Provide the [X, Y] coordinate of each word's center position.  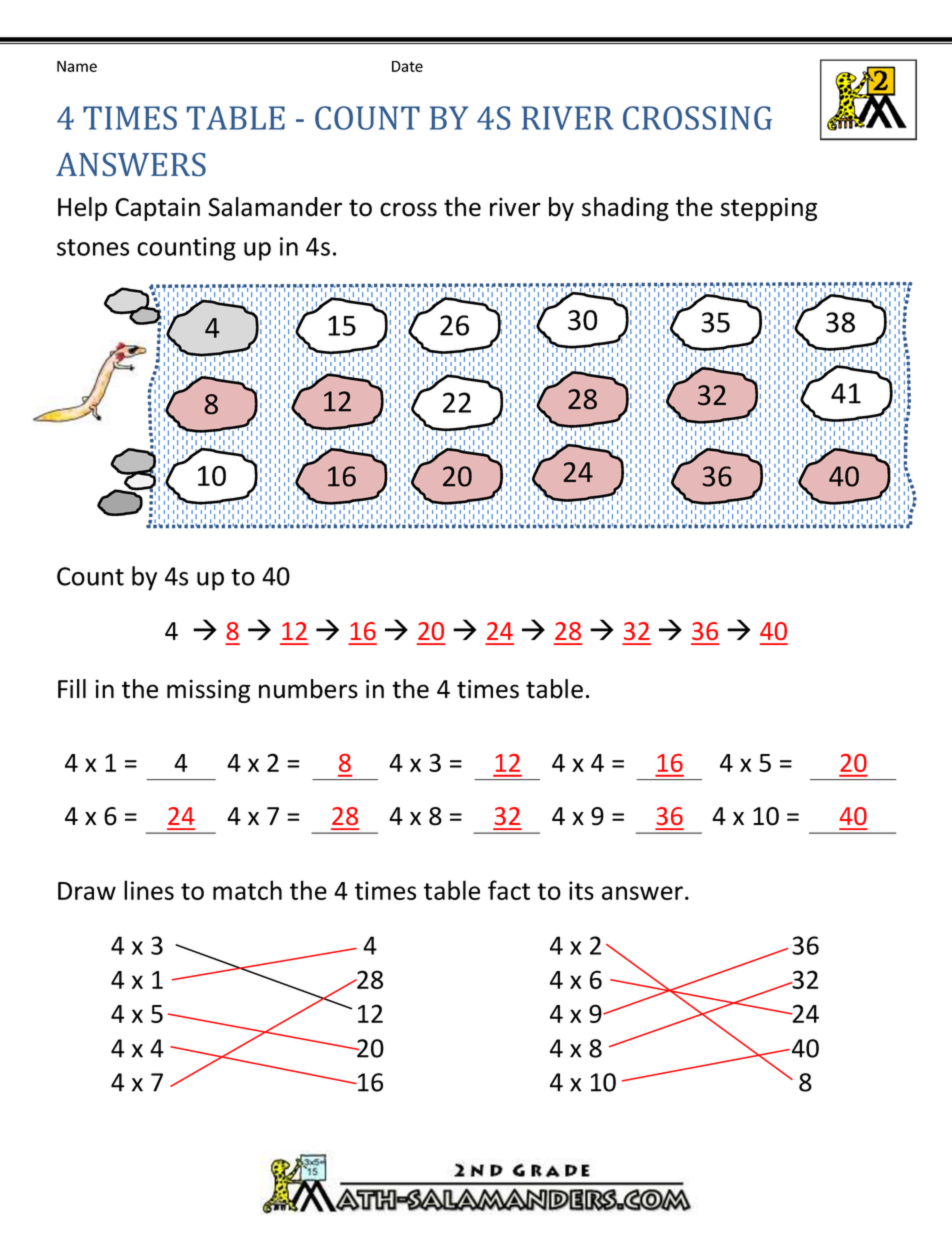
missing [208, 691]
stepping [768, 209]
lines [149, 890]
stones [93, 247]
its [581, 890]
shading [625, 209]
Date [407, 66]
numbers [308, 689]
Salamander [275, 207]
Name [77, 66]
